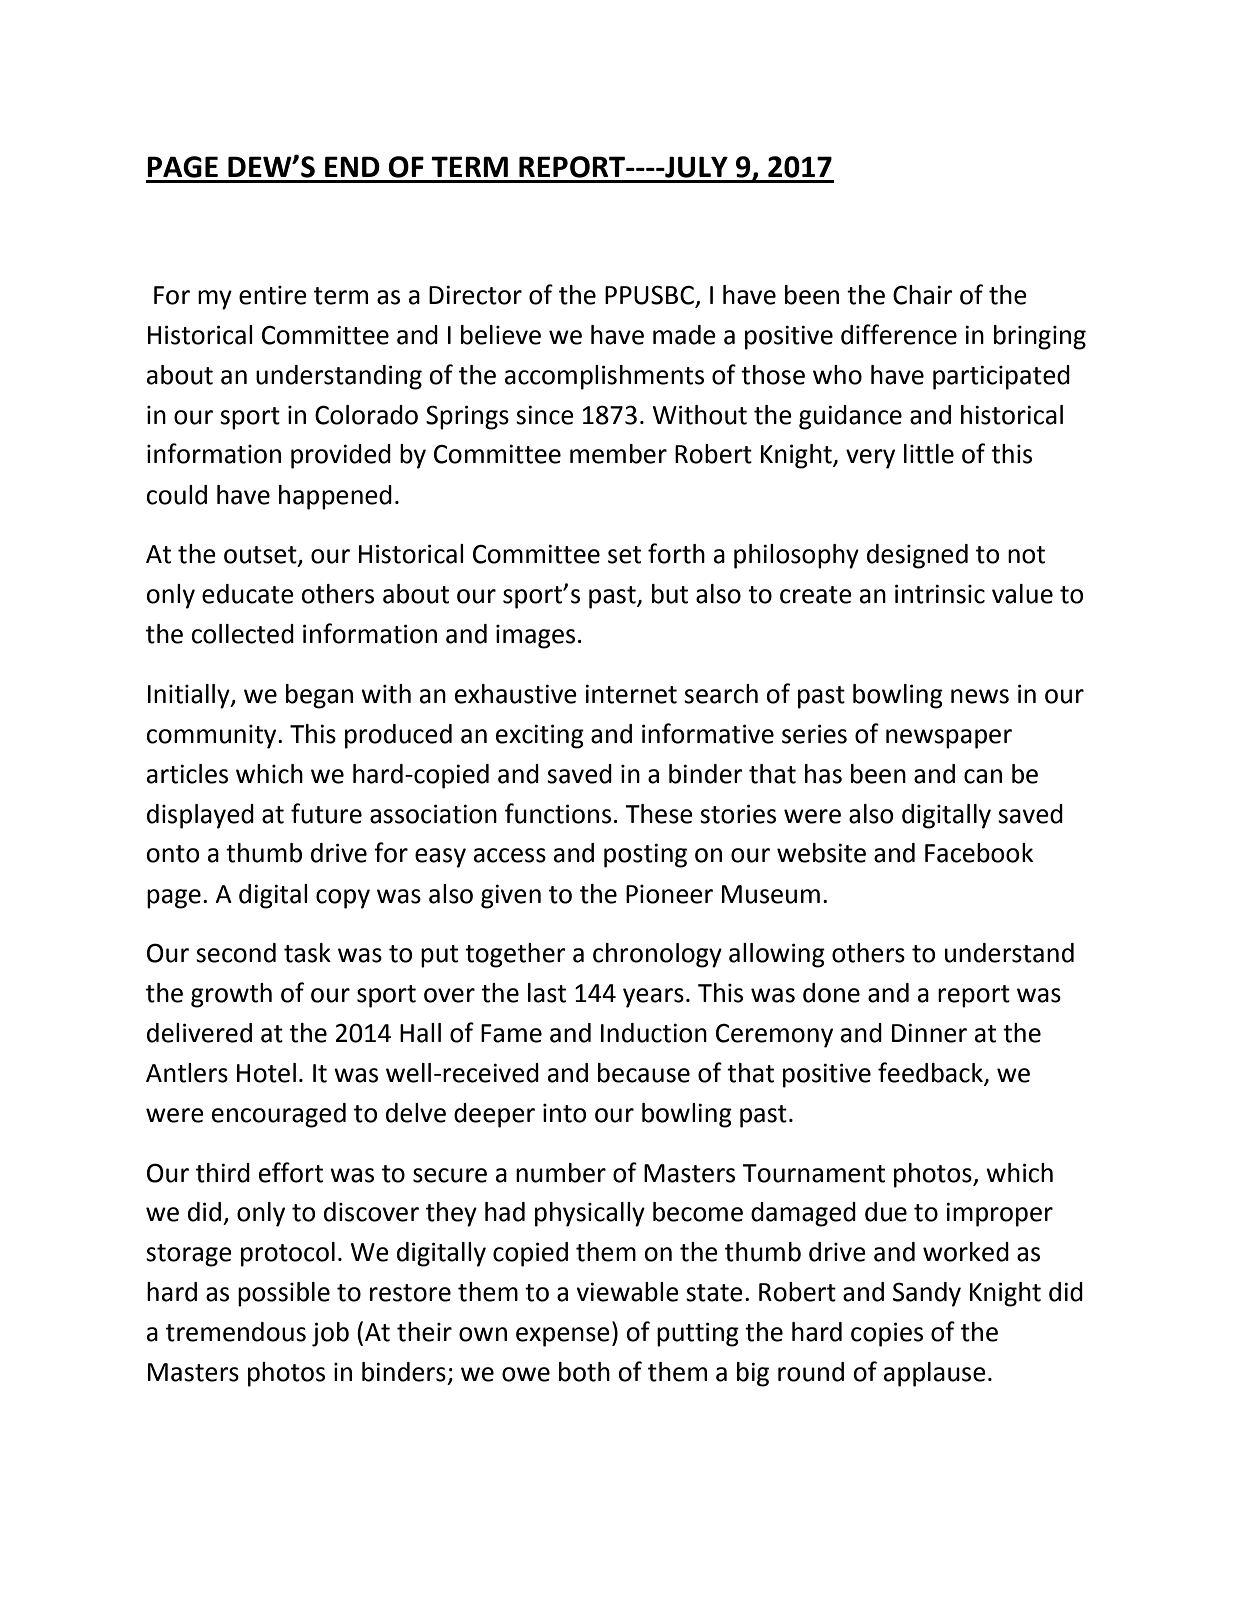  What do you see at coordinates (644, 1073) in the screenshot?
I see `because` at bounding box center [644, 1073].
